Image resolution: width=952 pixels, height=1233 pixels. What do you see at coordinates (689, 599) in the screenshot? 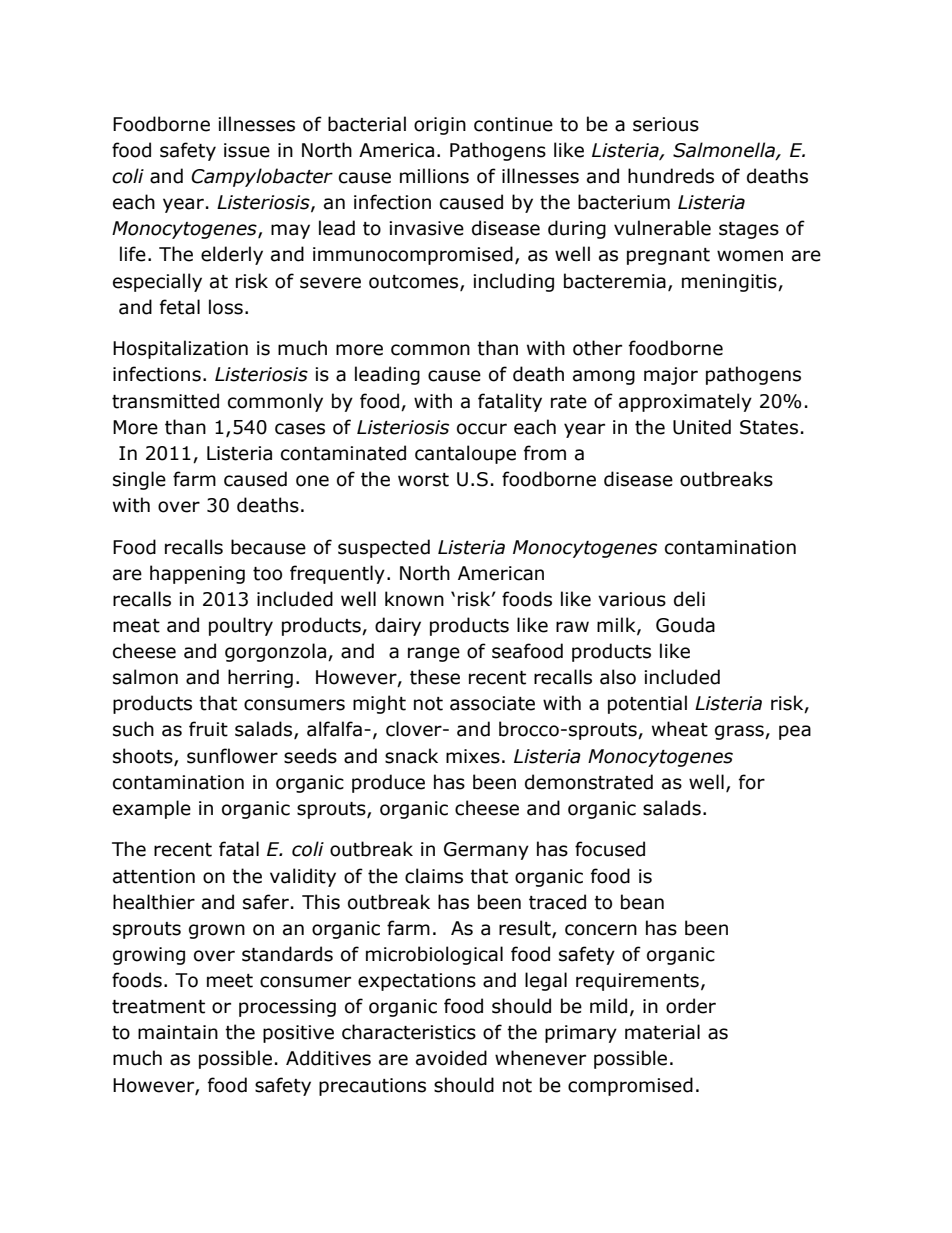
I see `deli` at bounding box center [689, 599].
